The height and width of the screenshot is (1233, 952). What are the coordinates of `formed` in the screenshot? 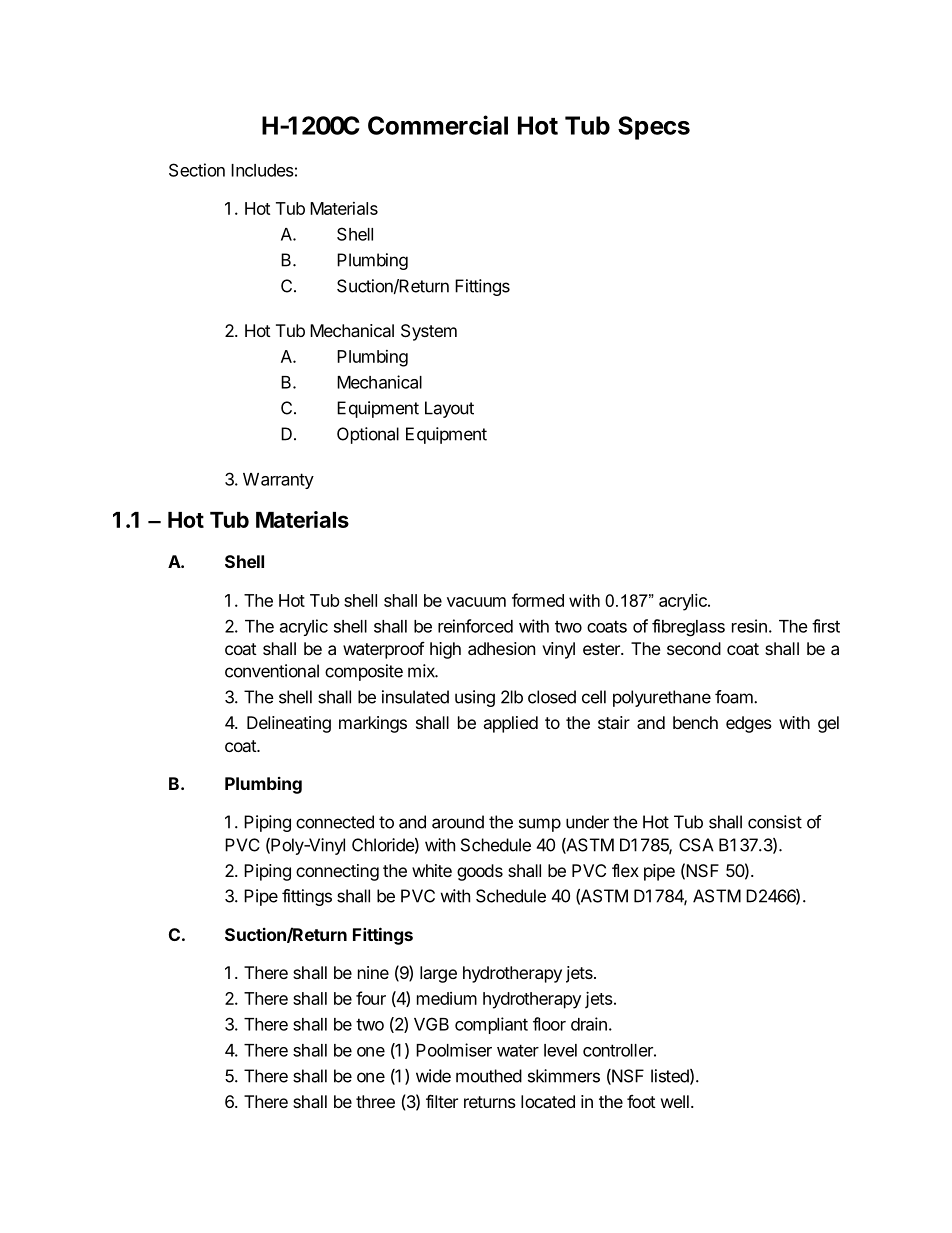 It's located at (538, 600).
